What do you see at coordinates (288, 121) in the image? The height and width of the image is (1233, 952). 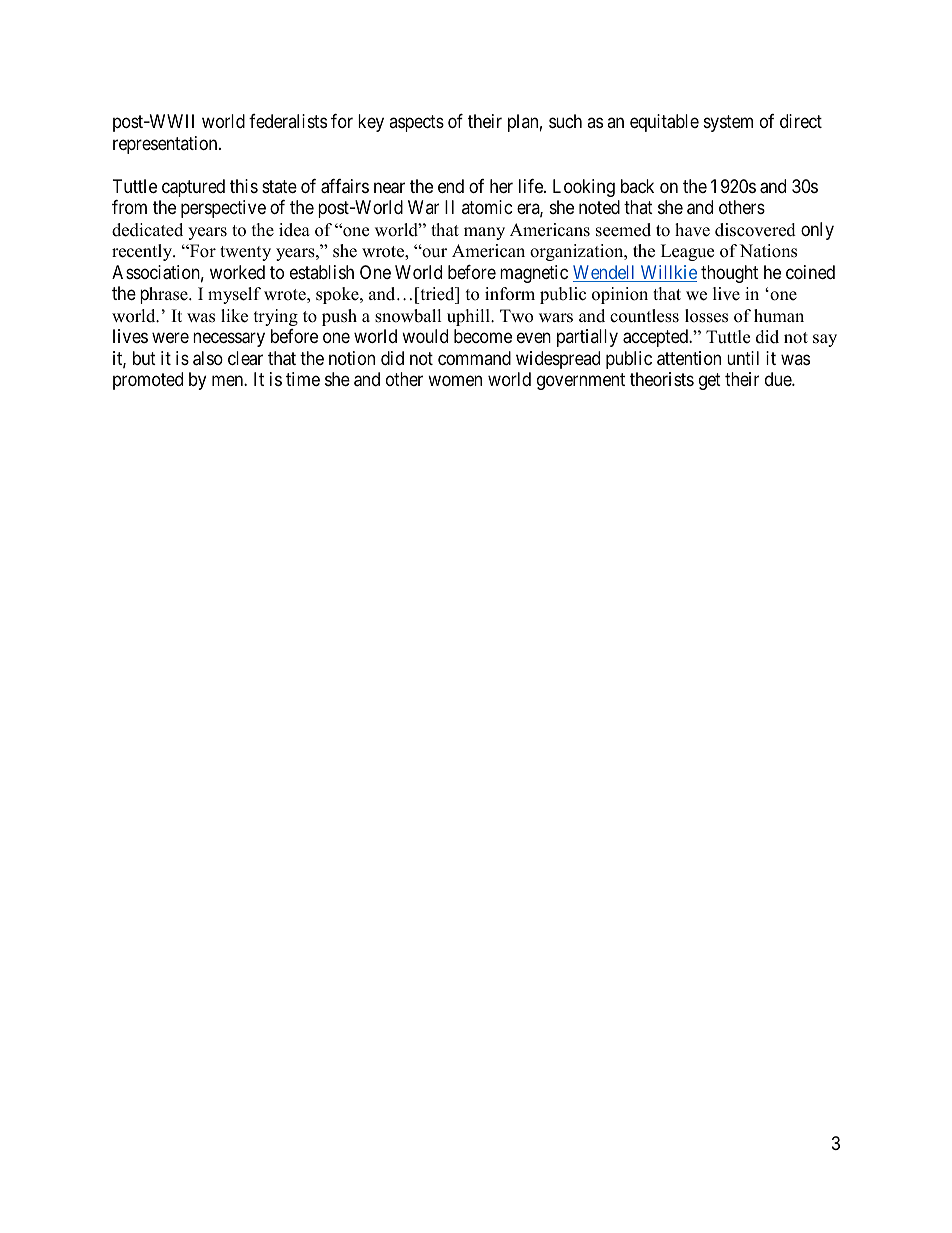 I see `federalists` at bounding box center [288, 121].
